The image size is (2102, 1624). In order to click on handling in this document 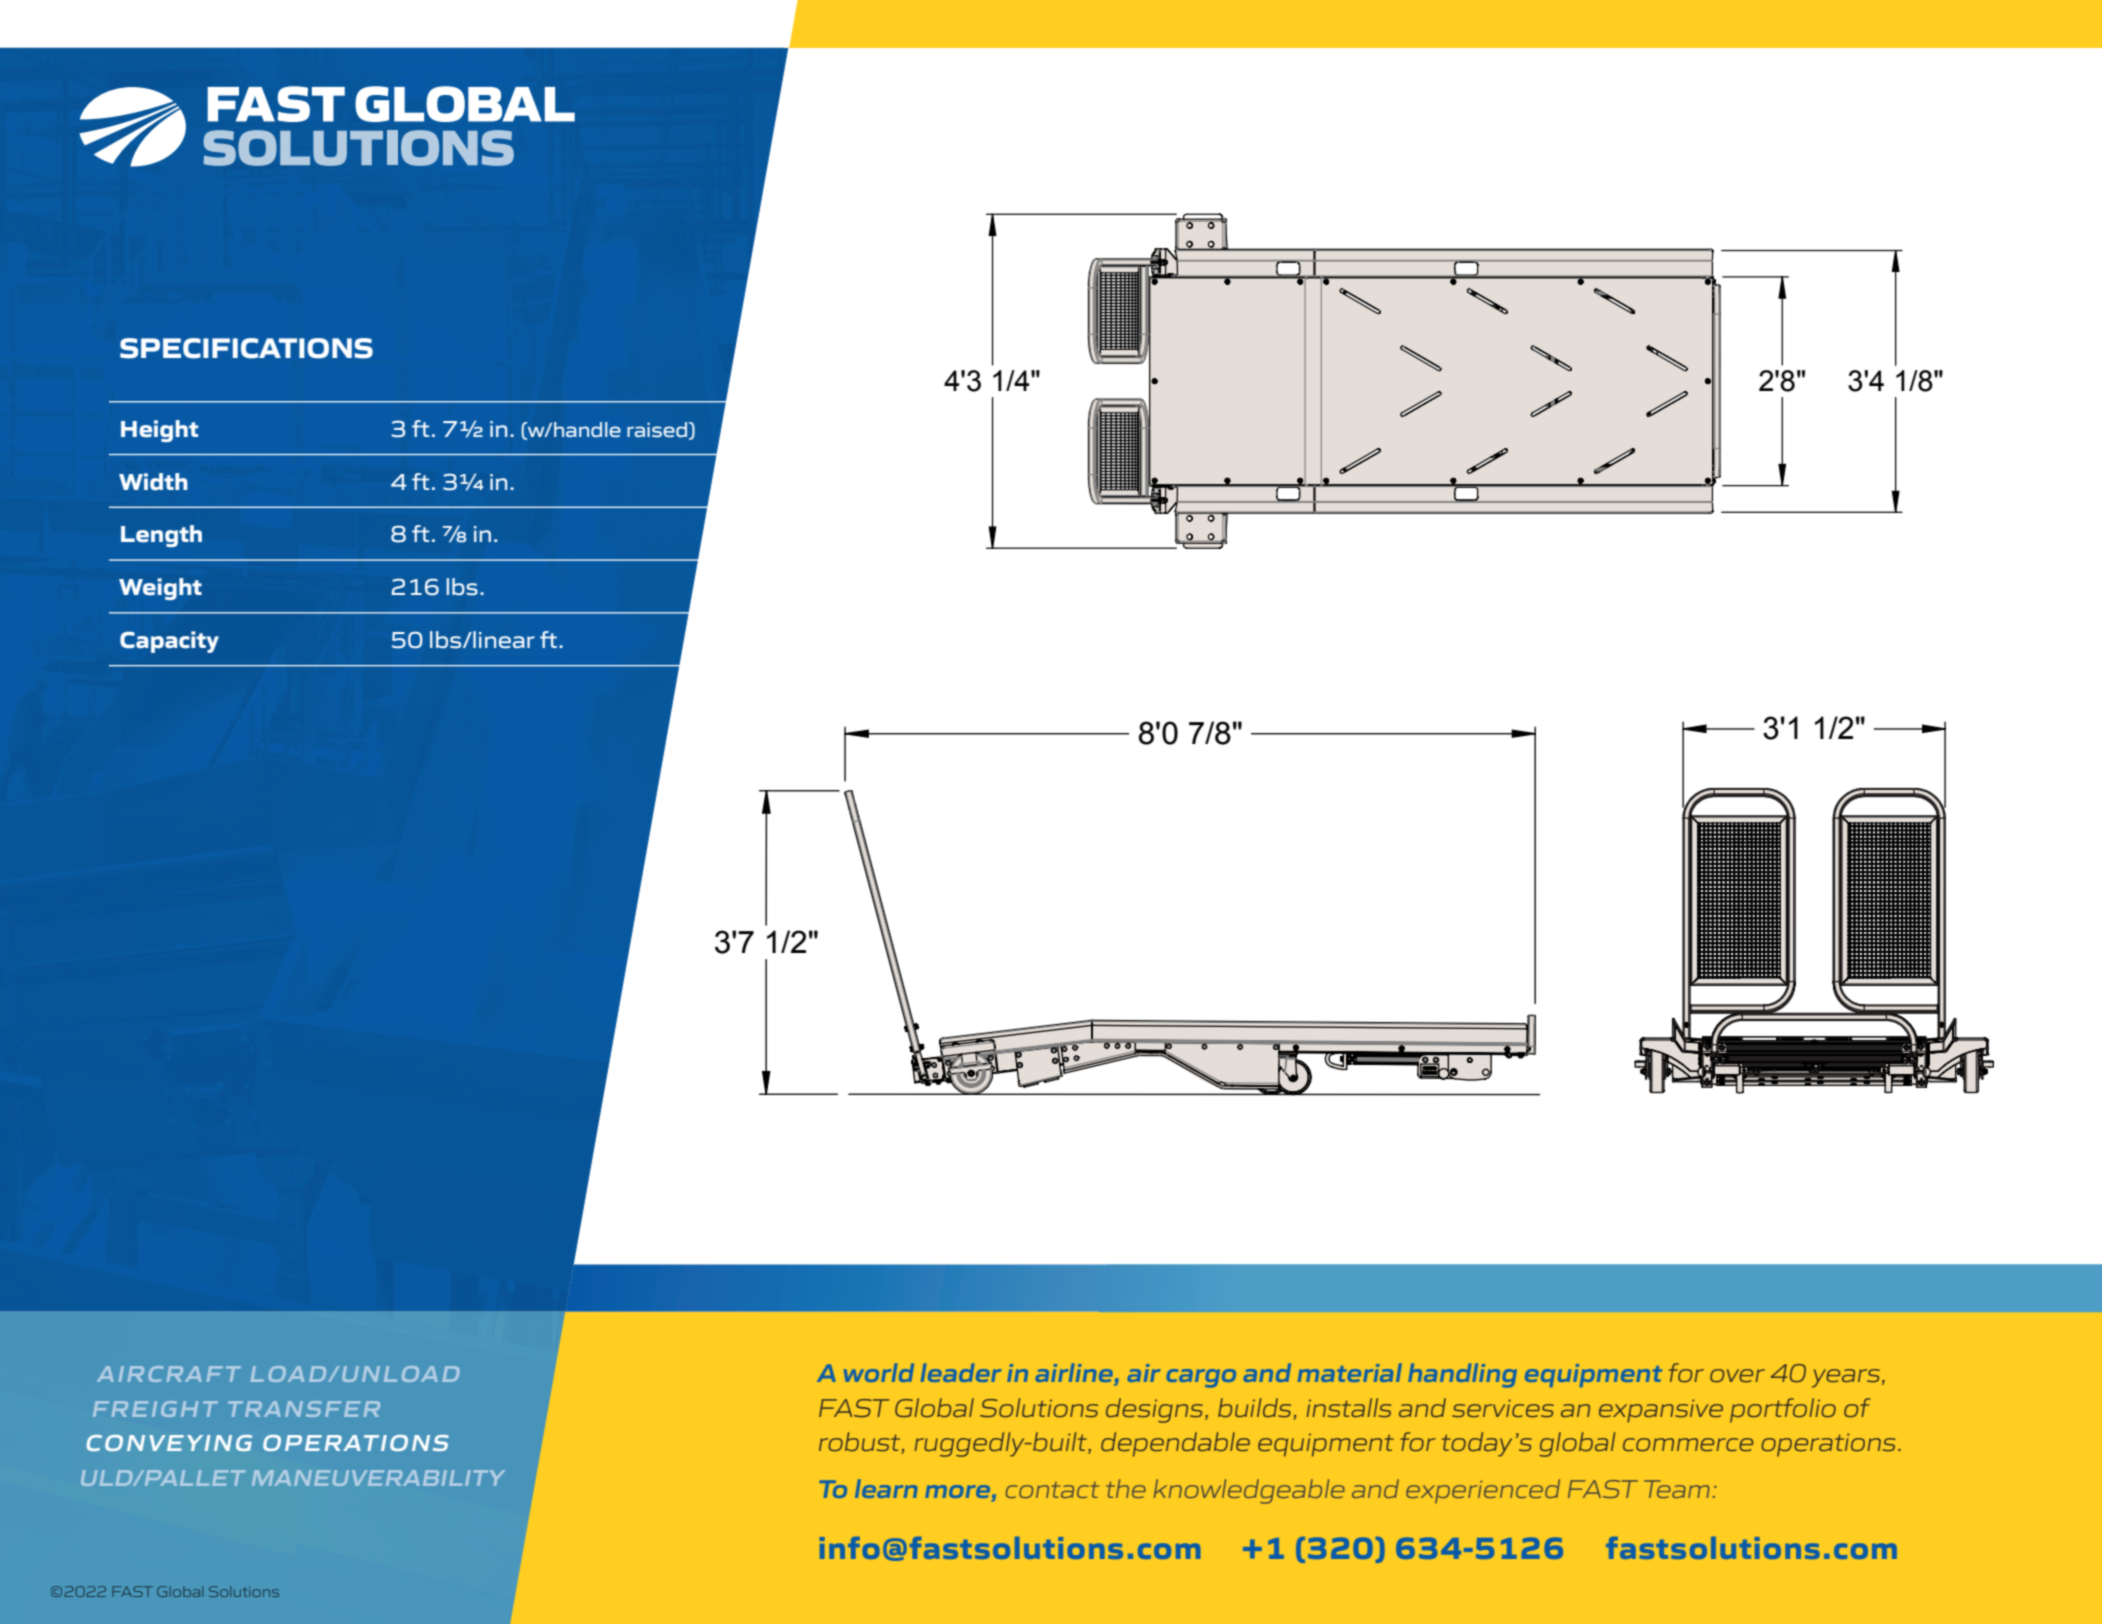, I will do `click(1462, 1375)`.
